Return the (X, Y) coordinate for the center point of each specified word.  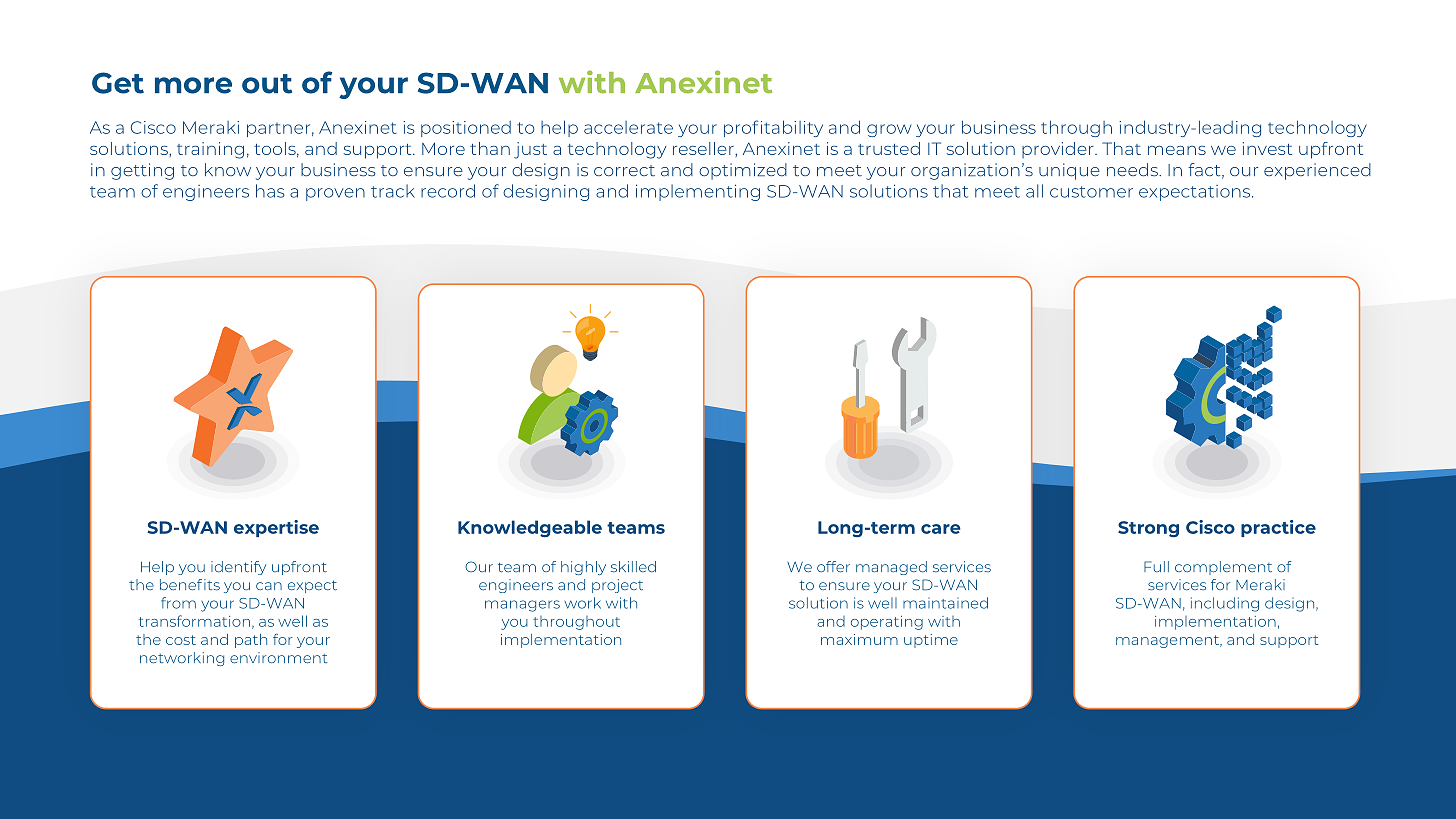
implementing (698, 192)
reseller (704, 148)
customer (1091, 192)
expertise (276, 528)
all (1034, 191)
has (270, 191)
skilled (633, 566)
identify (238, 568)
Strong (1148, 529)
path (251, 641)
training (210, 150)
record (448, 191)
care (940, 529)
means (1177, 150)
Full (1156, 566)
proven (335, 194)
